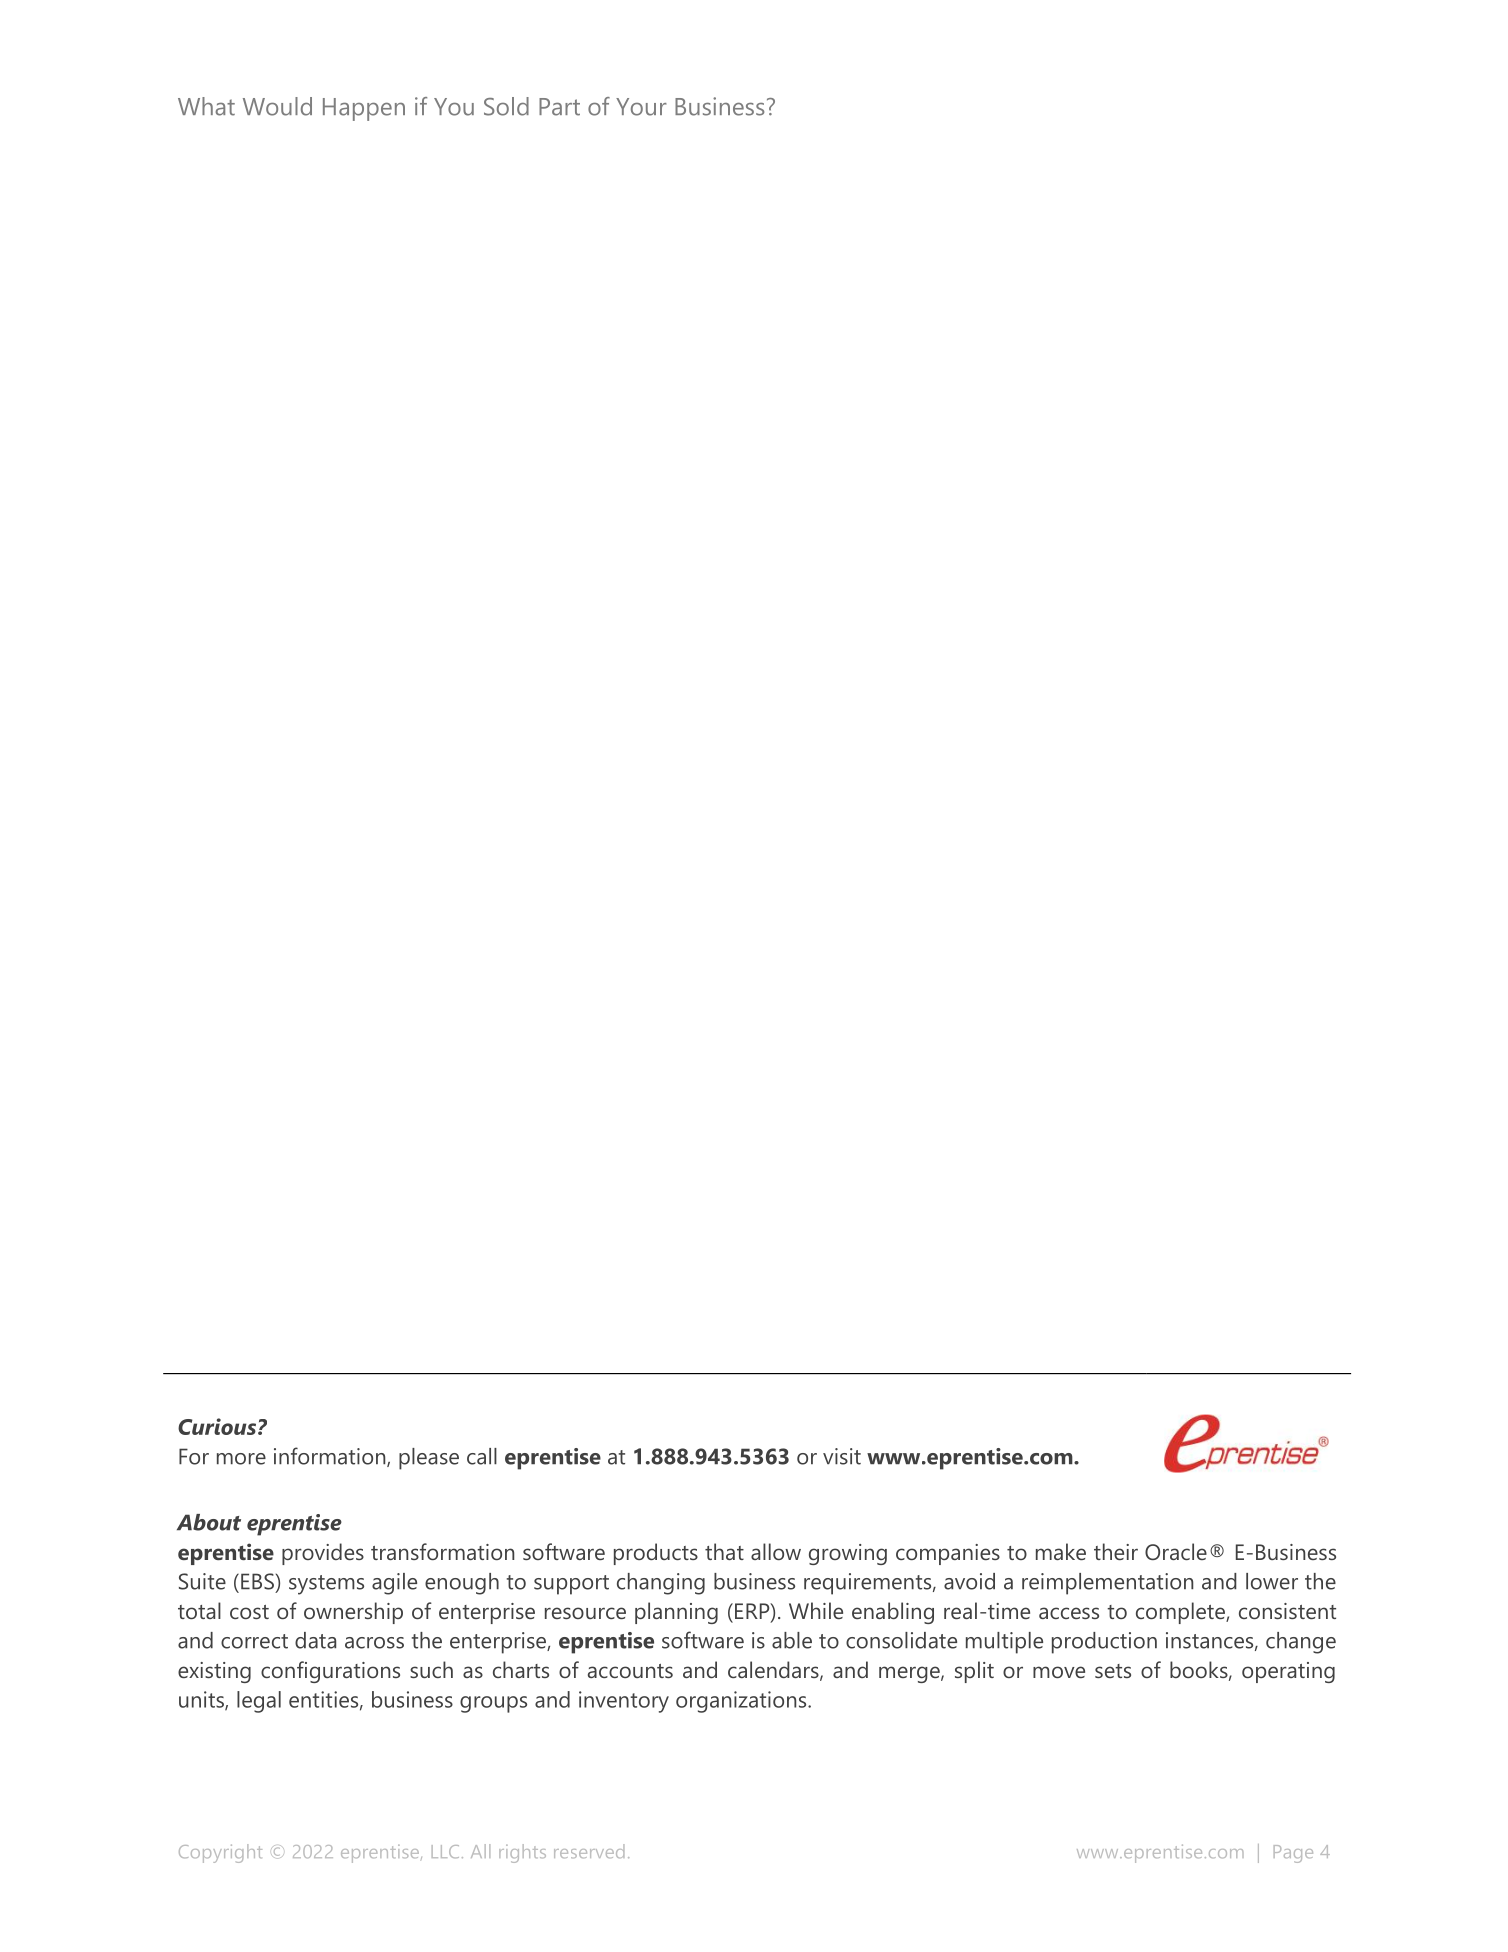 The height and width of the screenshot is (1952, 1508). Describe the element at coordinates (1116, 1551) in the screenshot. I see `their` at that location.
